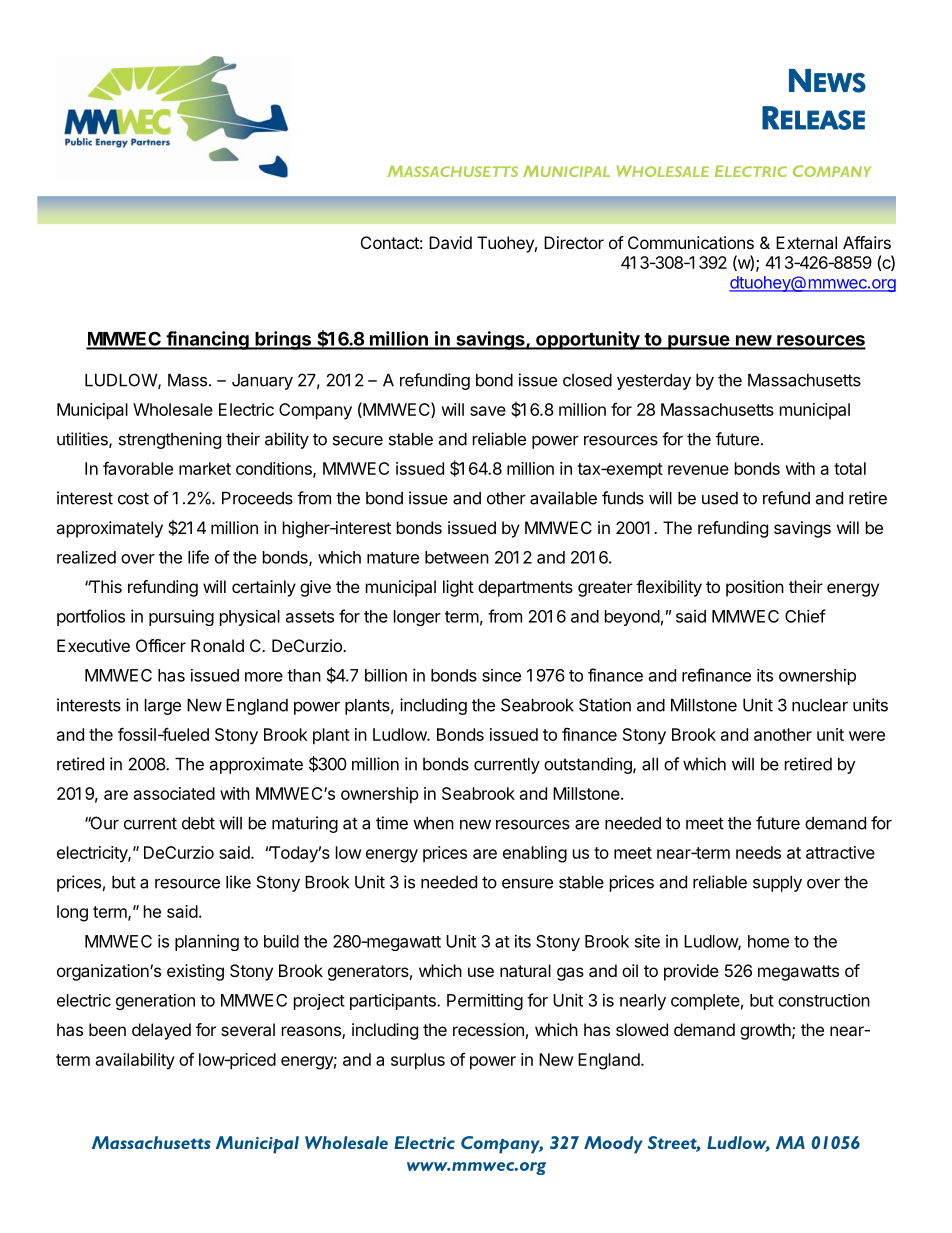 The height and width of the document is (1233, 952). I want to click on financing, so click(207, 340).
